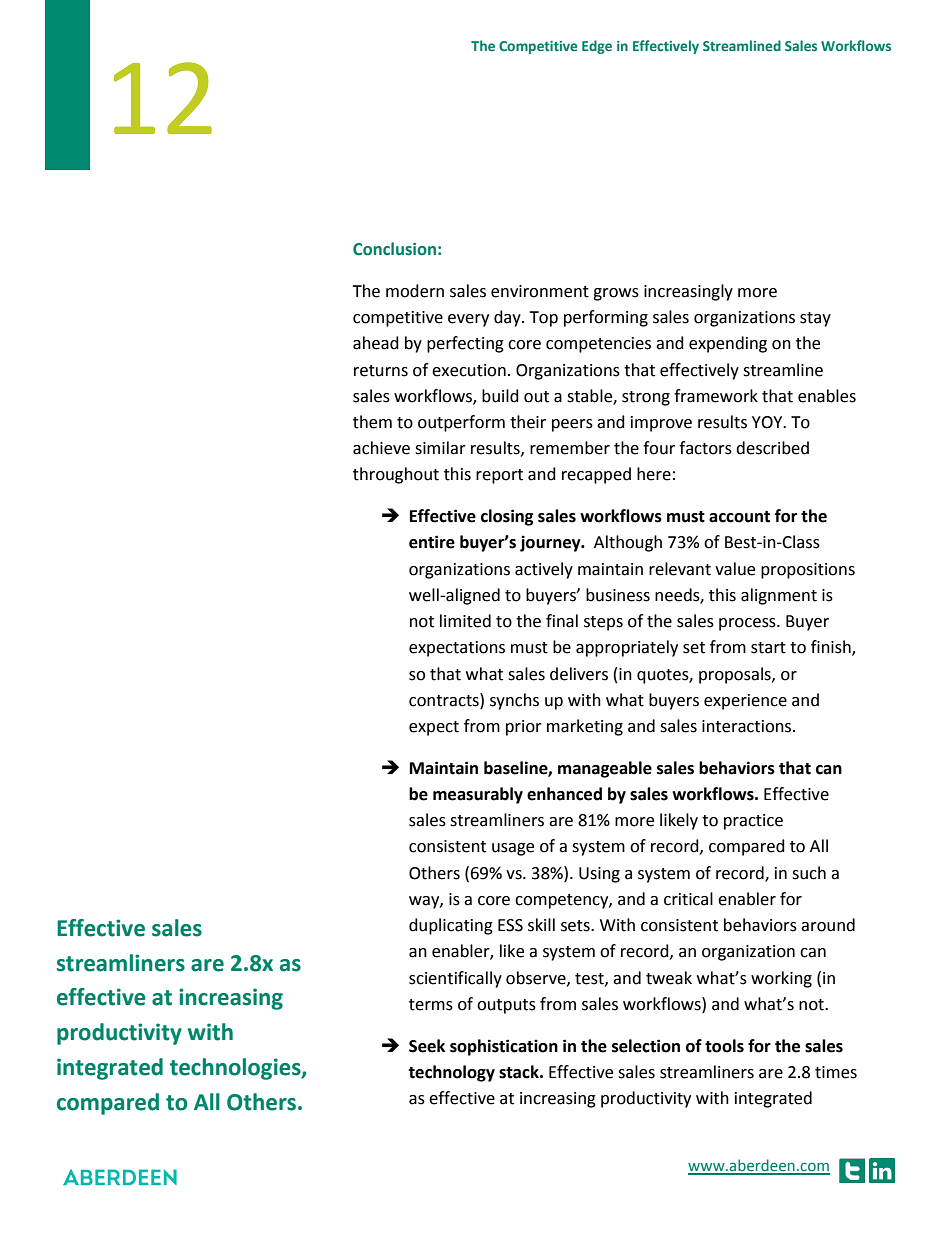  What do you see at coordinates (628, 543) in the screenshot?
I see `Although` at bounding box center [628, 543].
